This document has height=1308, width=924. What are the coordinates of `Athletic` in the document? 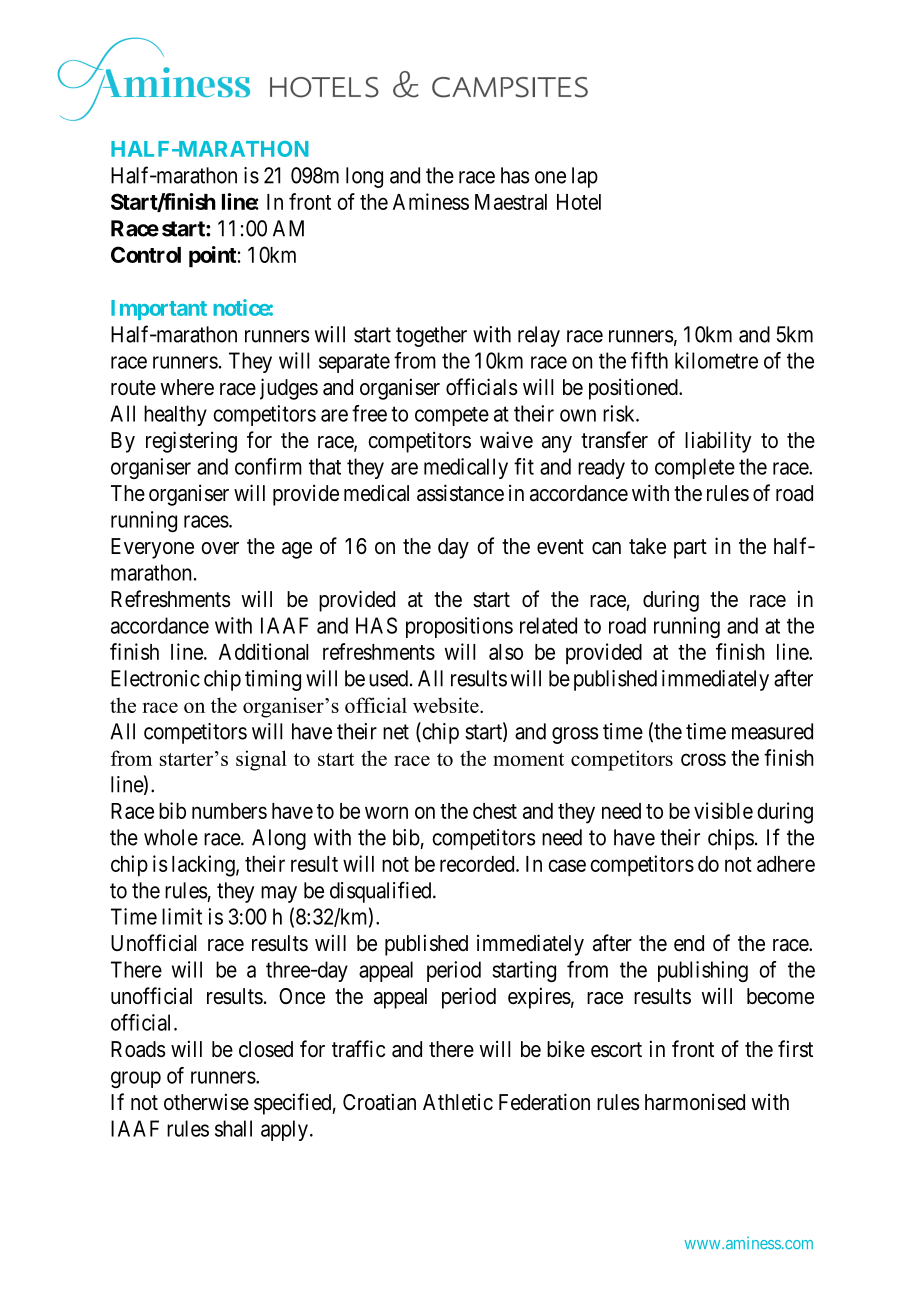 It's located at (458, 1102).
